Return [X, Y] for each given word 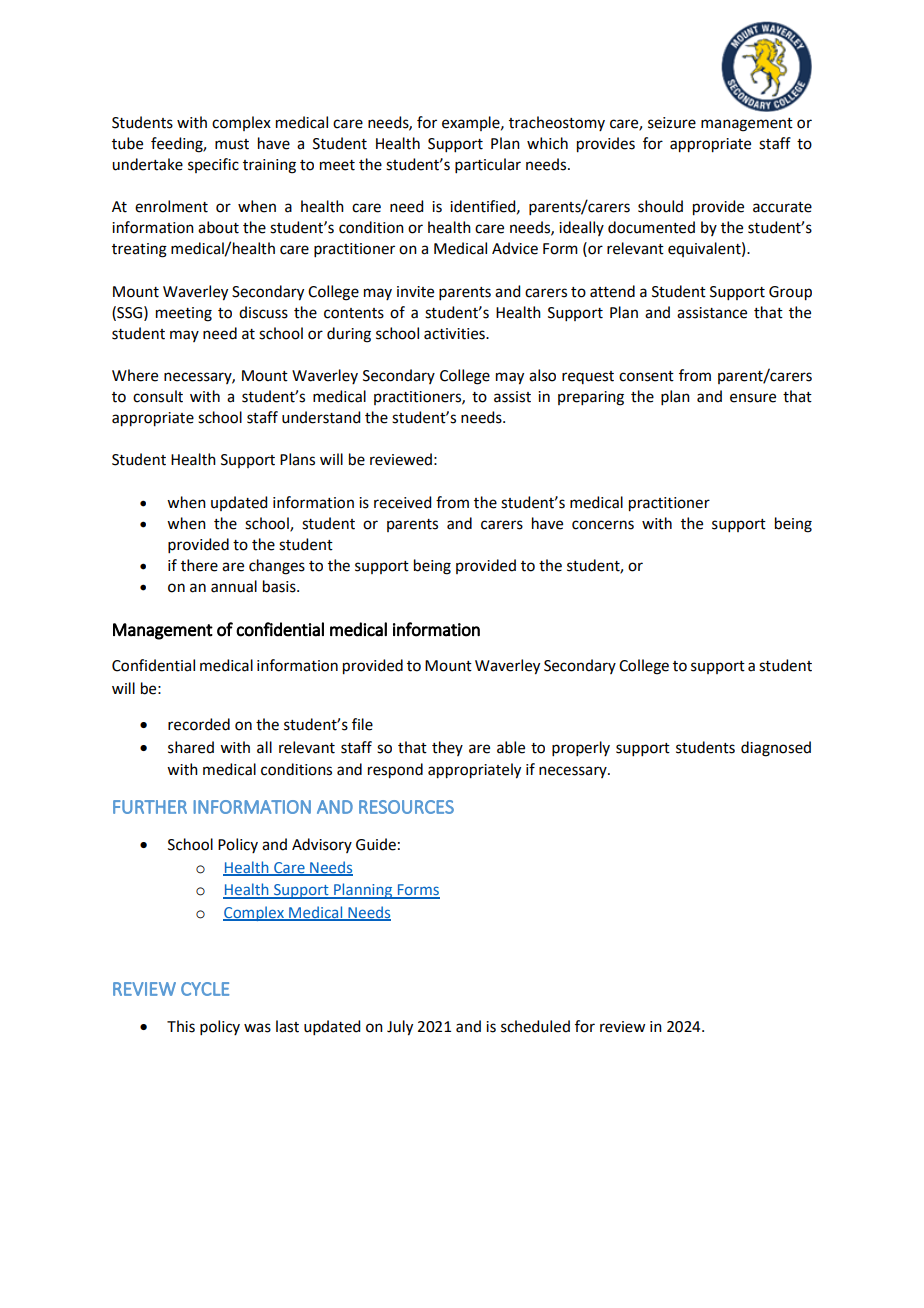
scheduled [535, 1026]
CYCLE [205, 989]
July [400, 1028]
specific [213, 165]
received [402, 502]
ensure [753, 398]
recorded [199, 724]
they [447, 748]
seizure [672, 123]
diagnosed [776, 749]
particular [488, 165]
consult [158, 396]
